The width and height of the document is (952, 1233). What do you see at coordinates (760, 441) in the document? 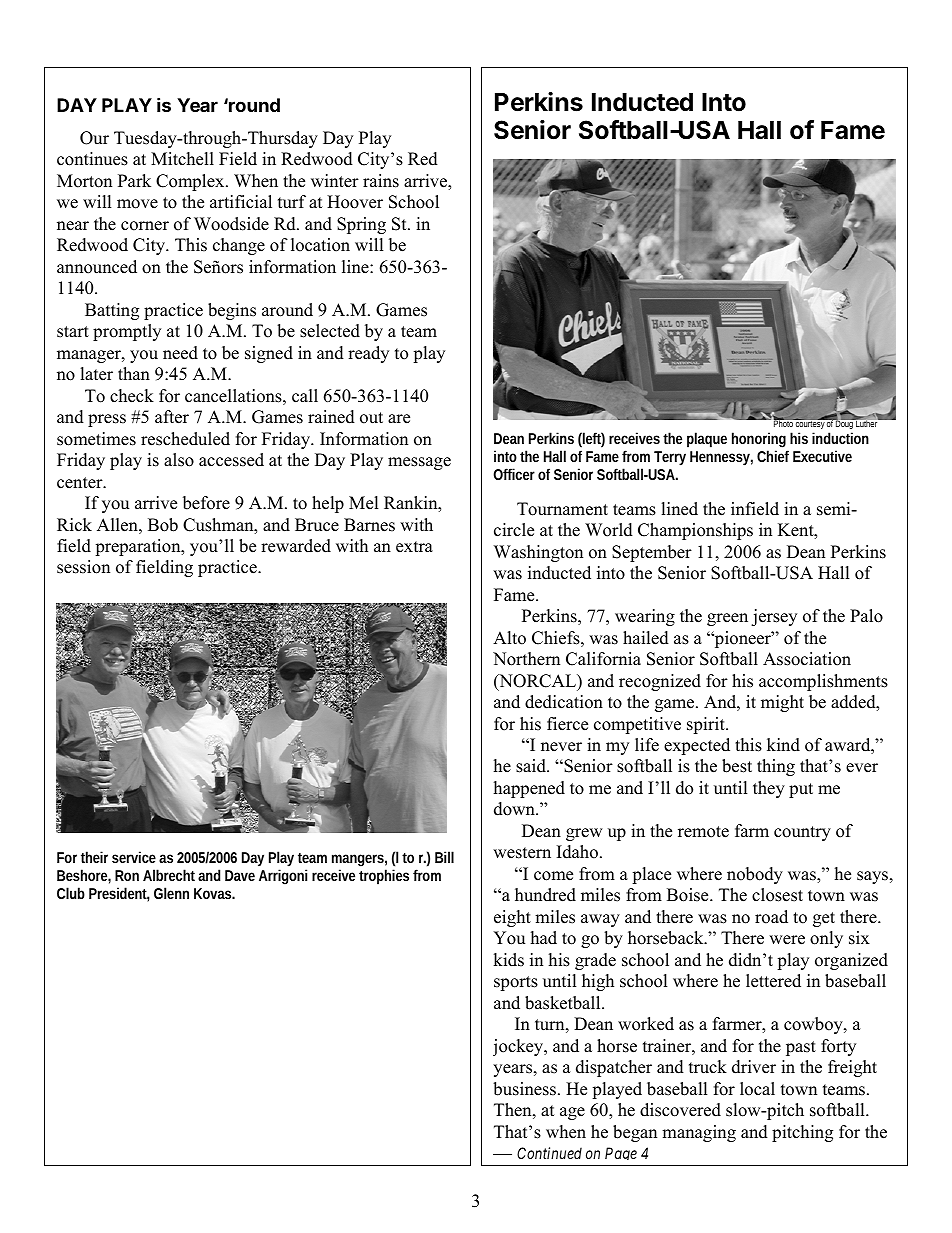
I see `honoring` at bounding box center [760, 441].
